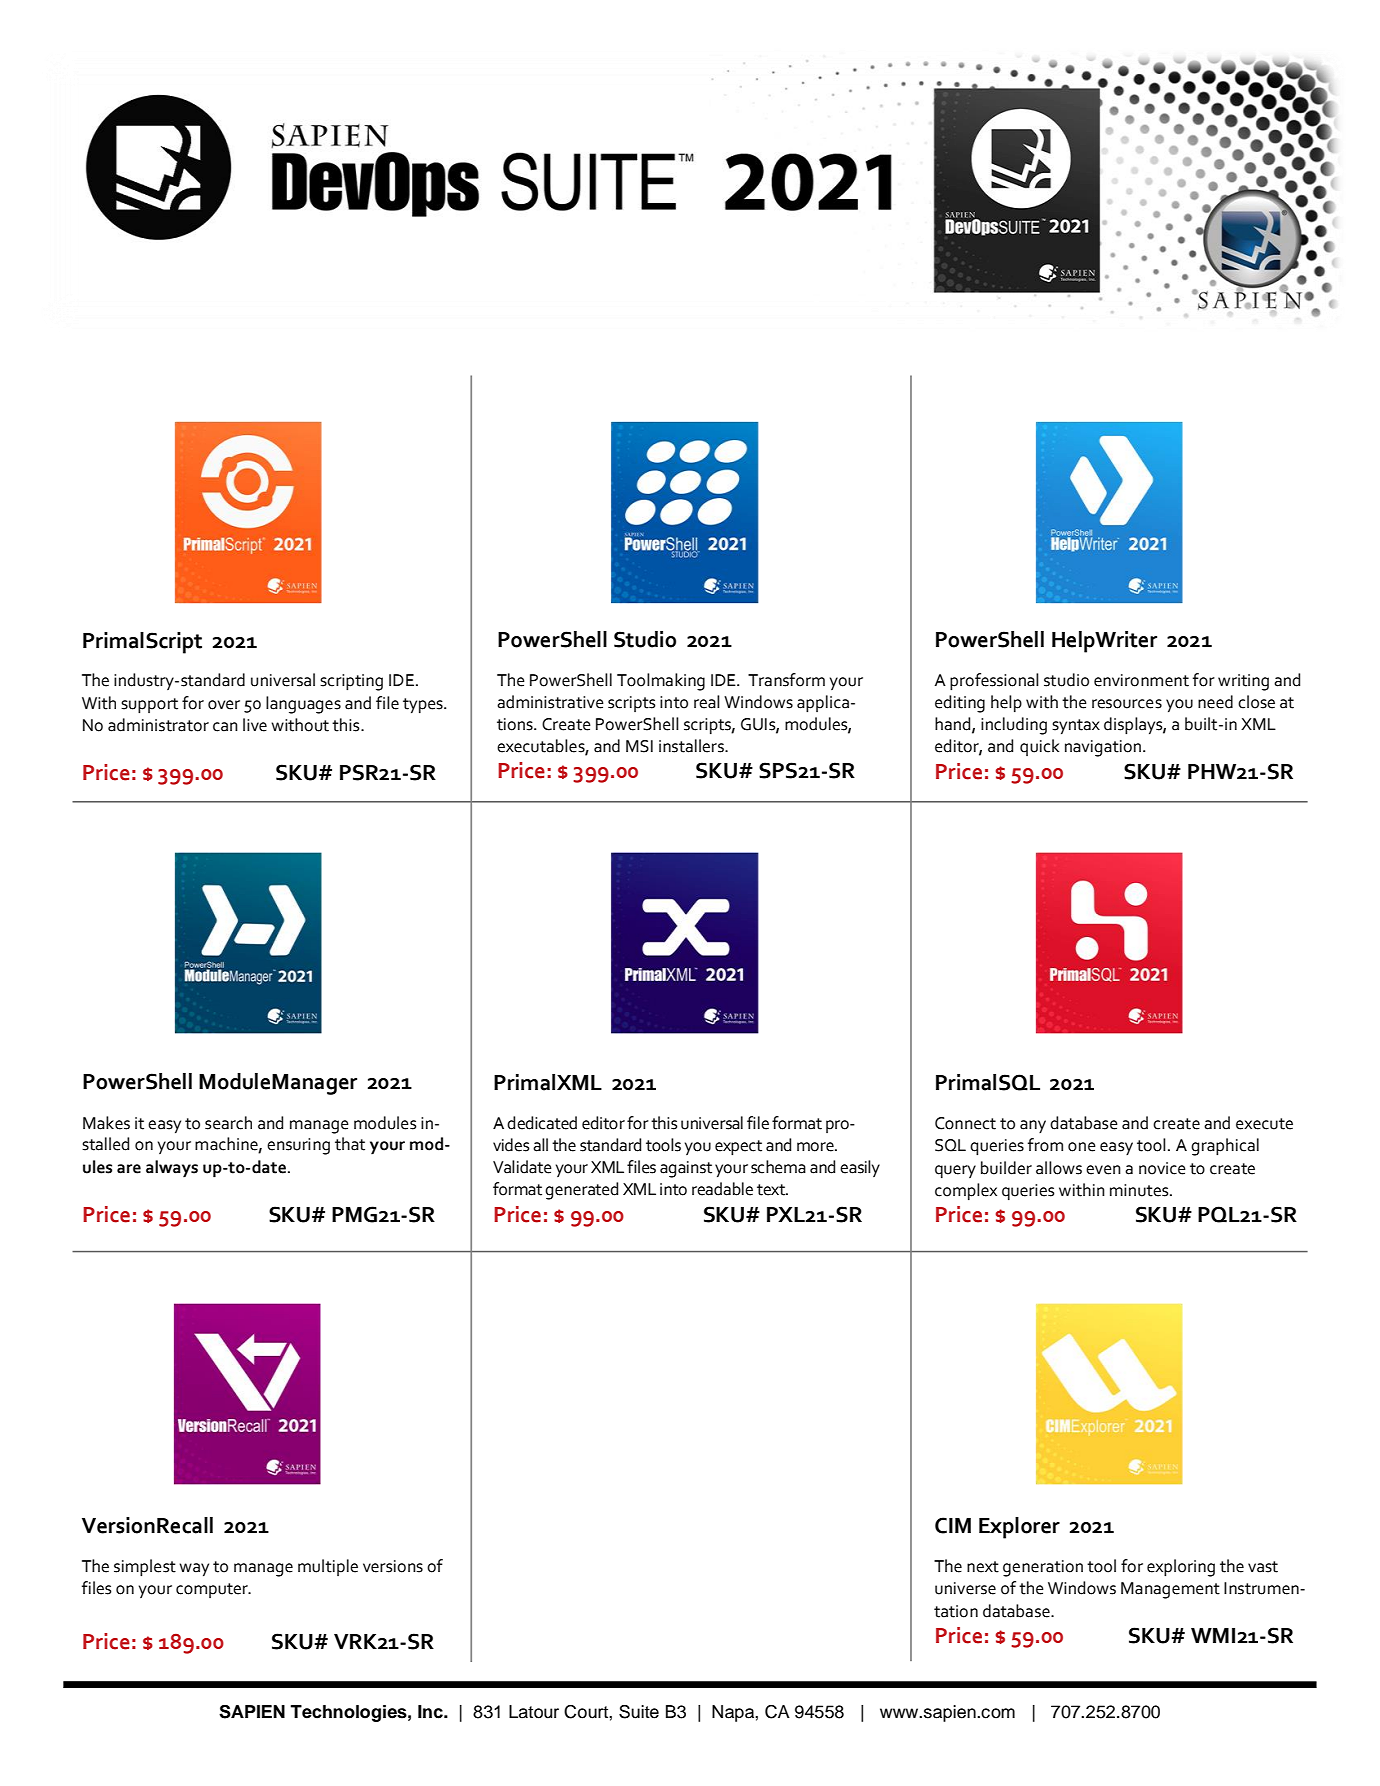  I want to click on real, so click(707, 702).
